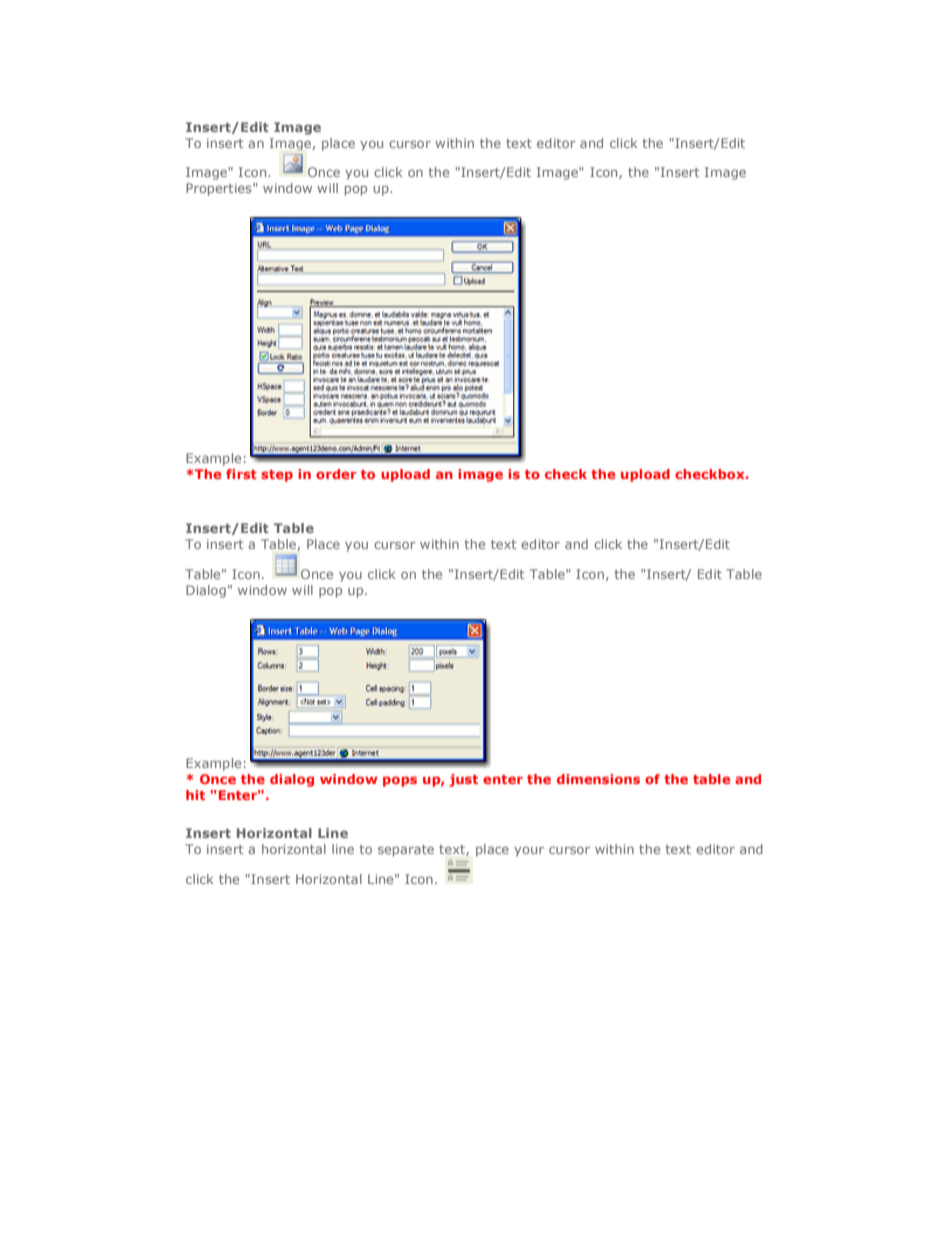 This screenshot has width=952, height=1233. I want to click on your, so click(529, 851).
